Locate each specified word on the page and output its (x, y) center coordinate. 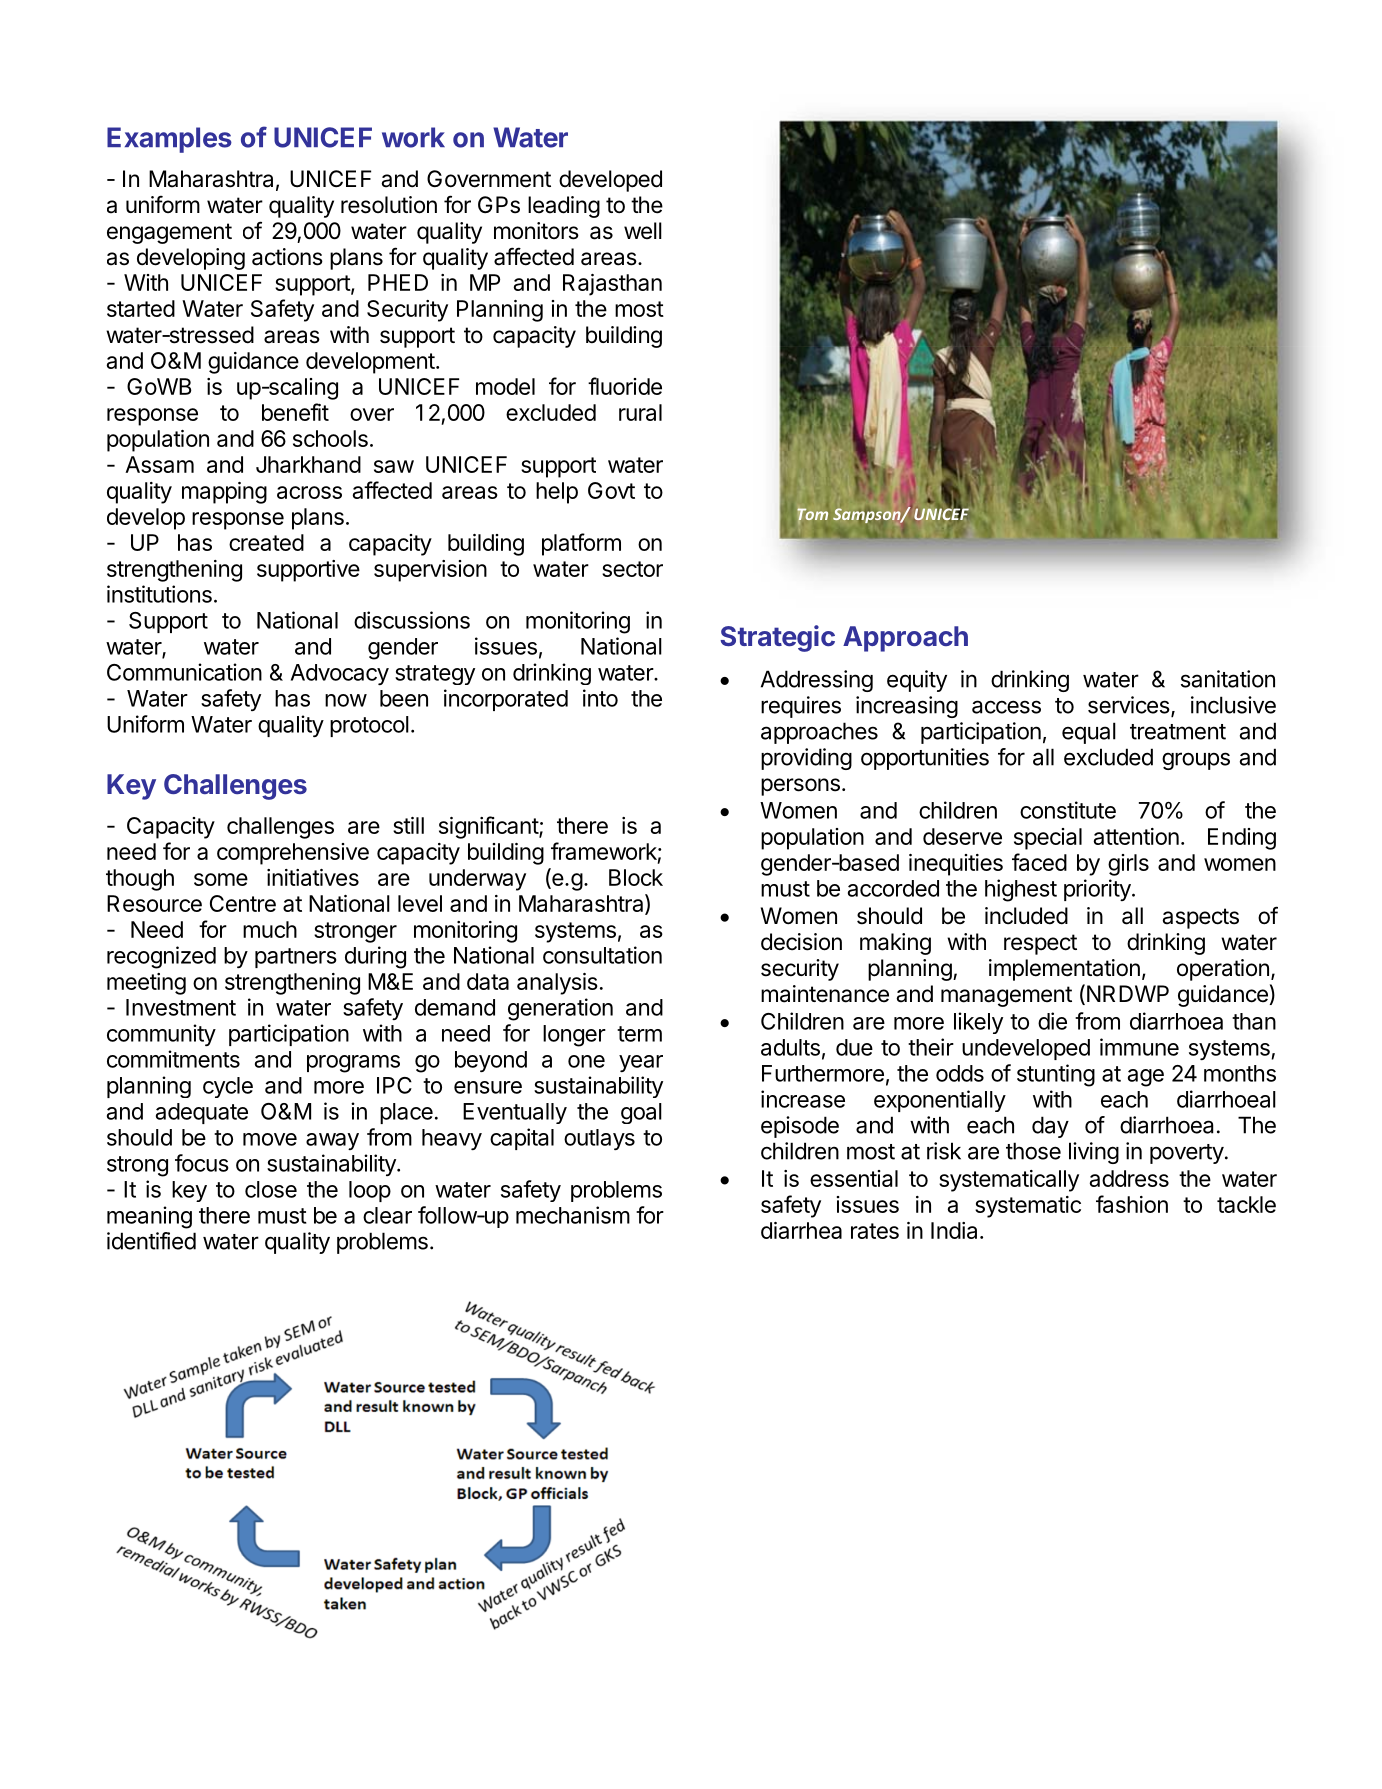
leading (564, 207)
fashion (1132, 1204)
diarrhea (801, 1230)
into (600, 698)
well (643, 231)
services (1130, 706)
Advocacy (340, 674)
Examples (169, 140)
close (271, 1189)
